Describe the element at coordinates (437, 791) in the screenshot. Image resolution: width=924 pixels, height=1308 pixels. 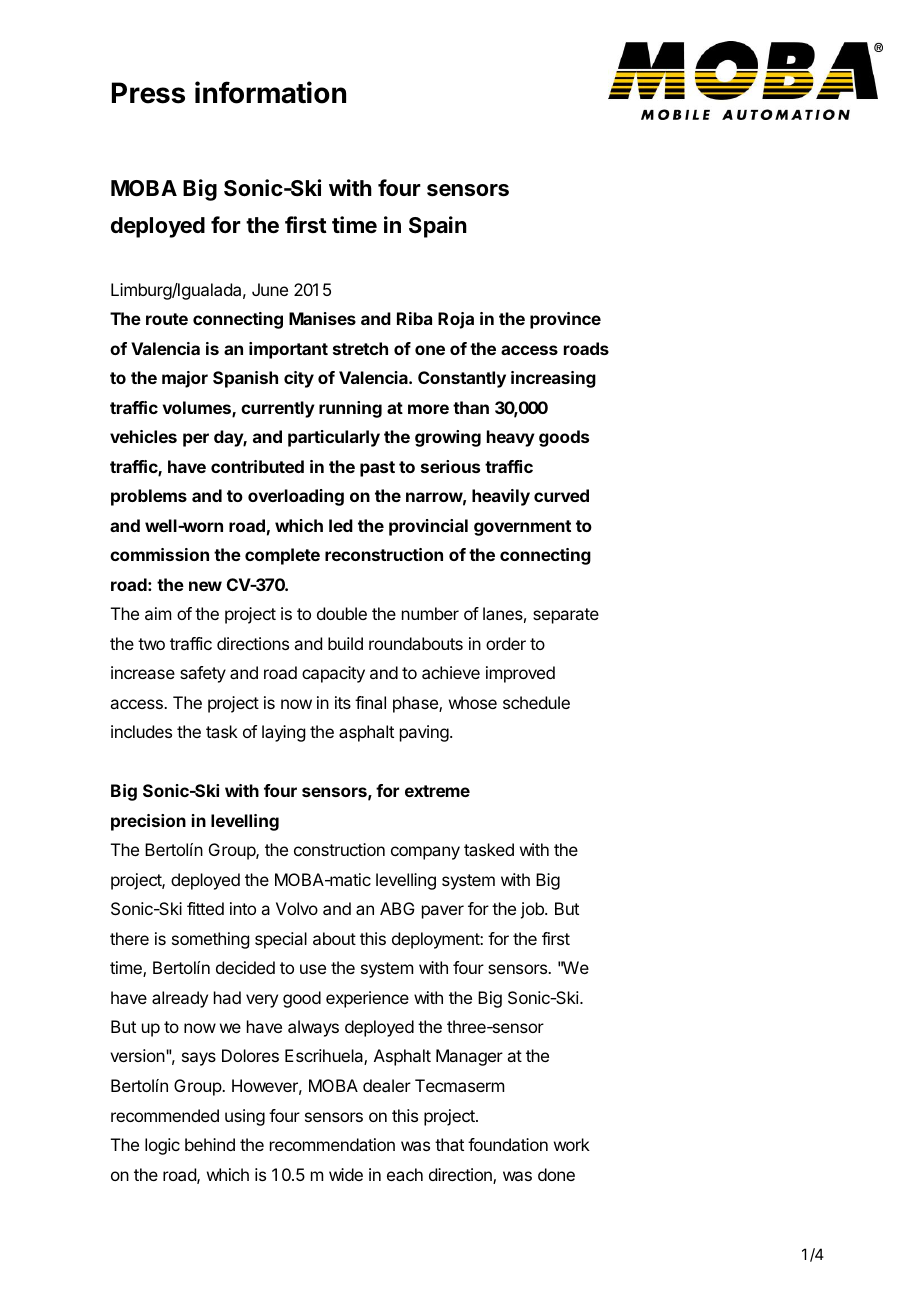
I see `extreme` at that location.
